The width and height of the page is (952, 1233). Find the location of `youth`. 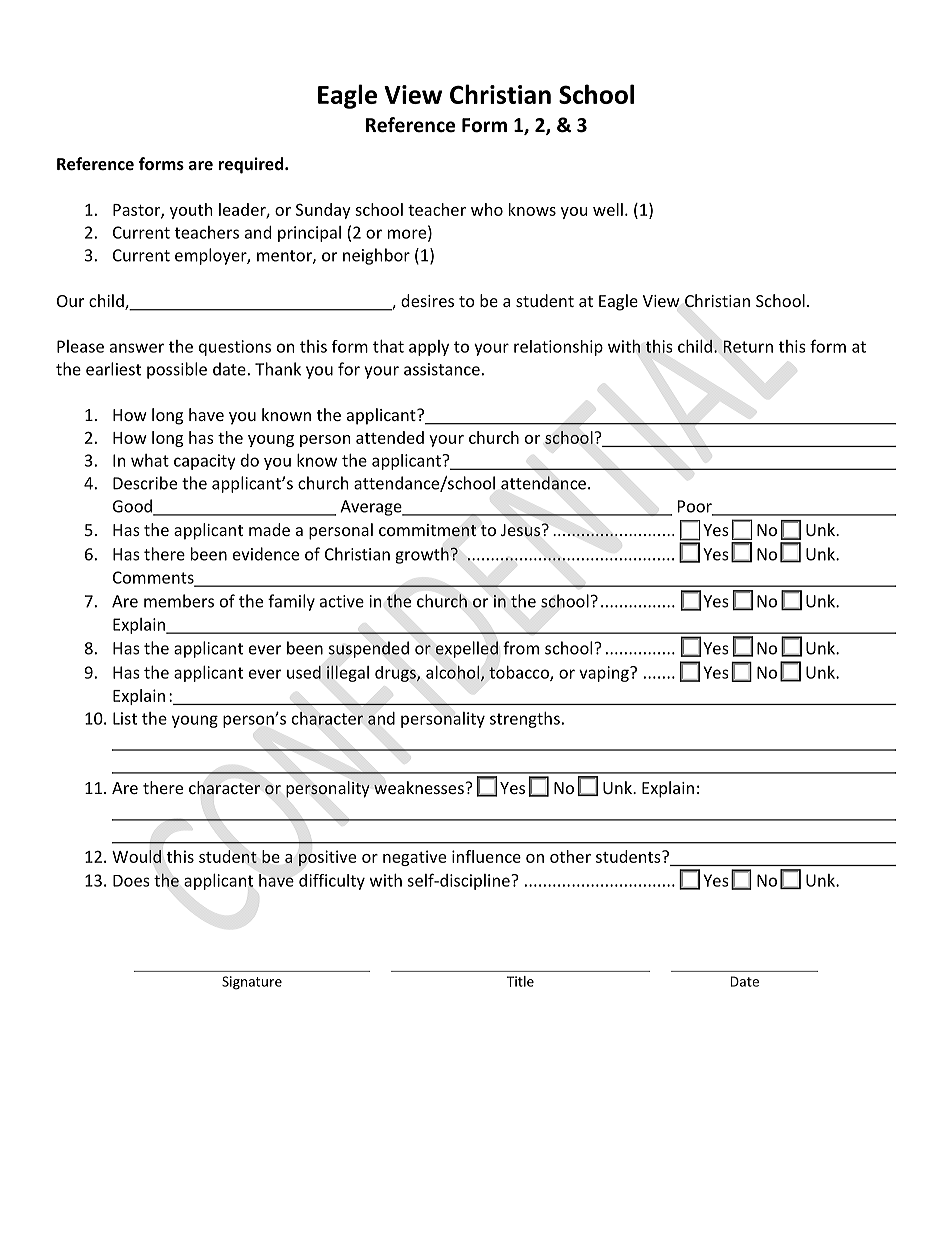

youth is located at coordinates (191, 211).
